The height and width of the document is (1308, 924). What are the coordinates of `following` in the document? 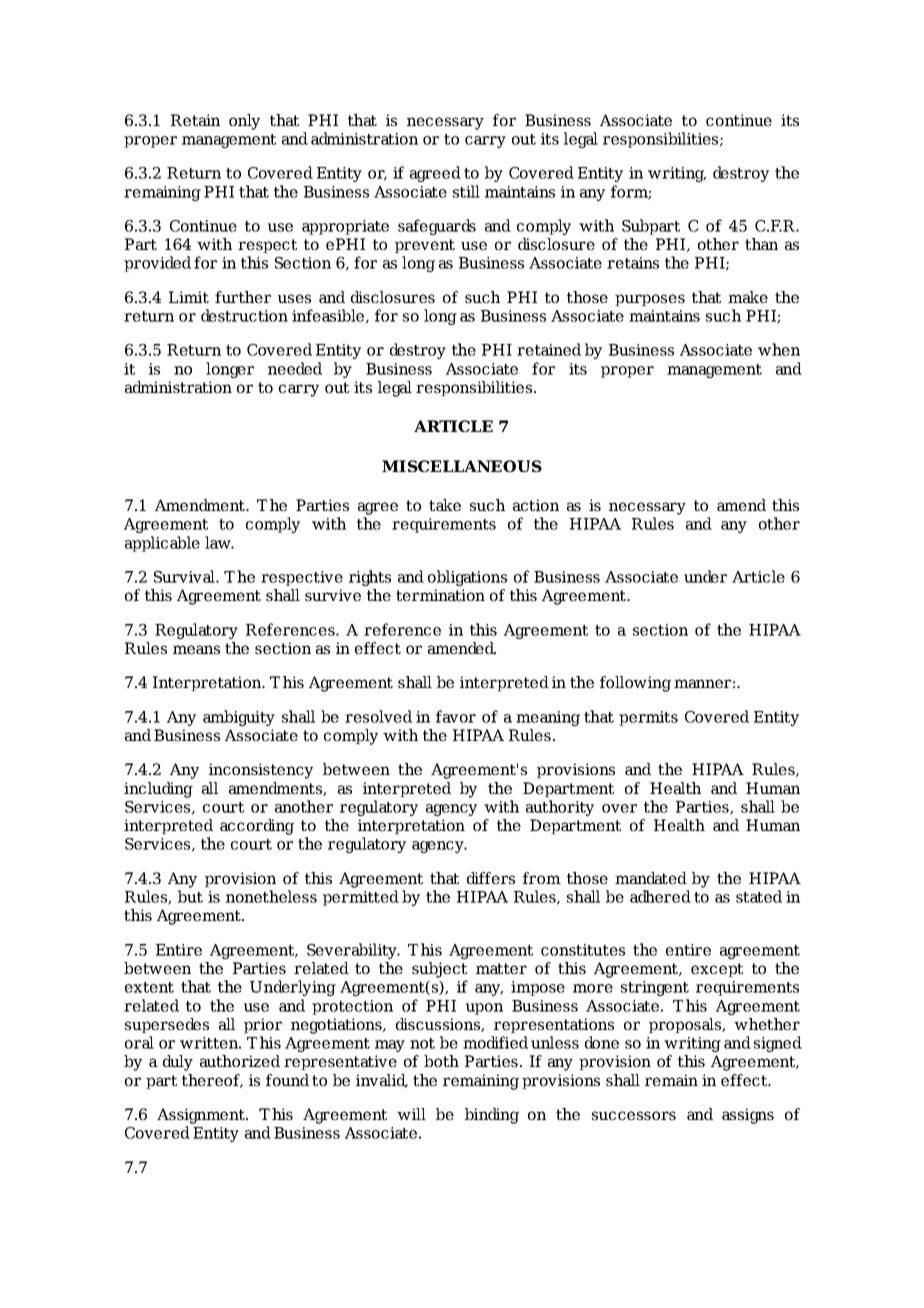 It's located at (635, 684).
